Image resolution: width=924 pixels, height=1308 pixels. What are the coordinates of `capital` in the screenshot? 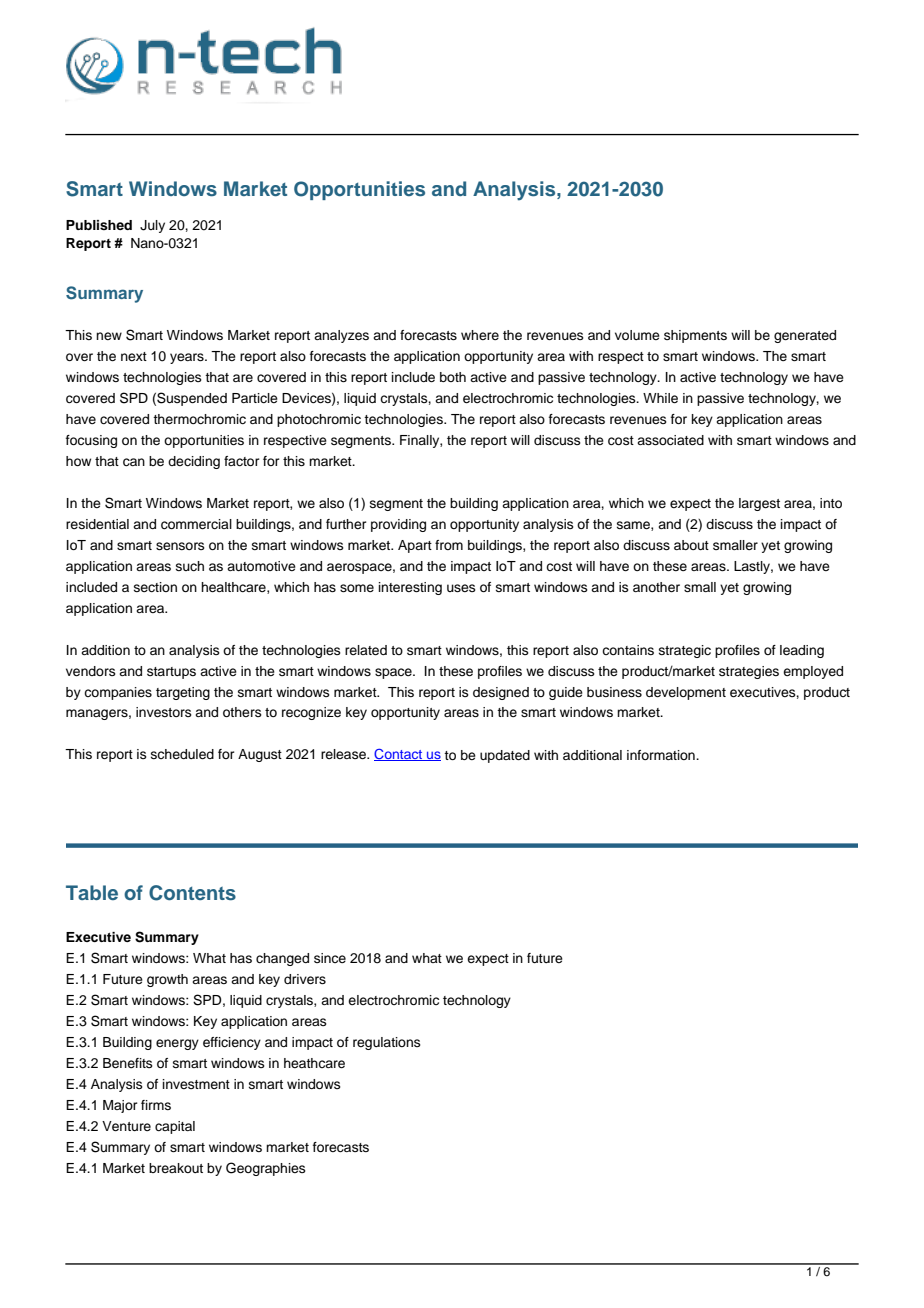 It's located at (175, 1127).
